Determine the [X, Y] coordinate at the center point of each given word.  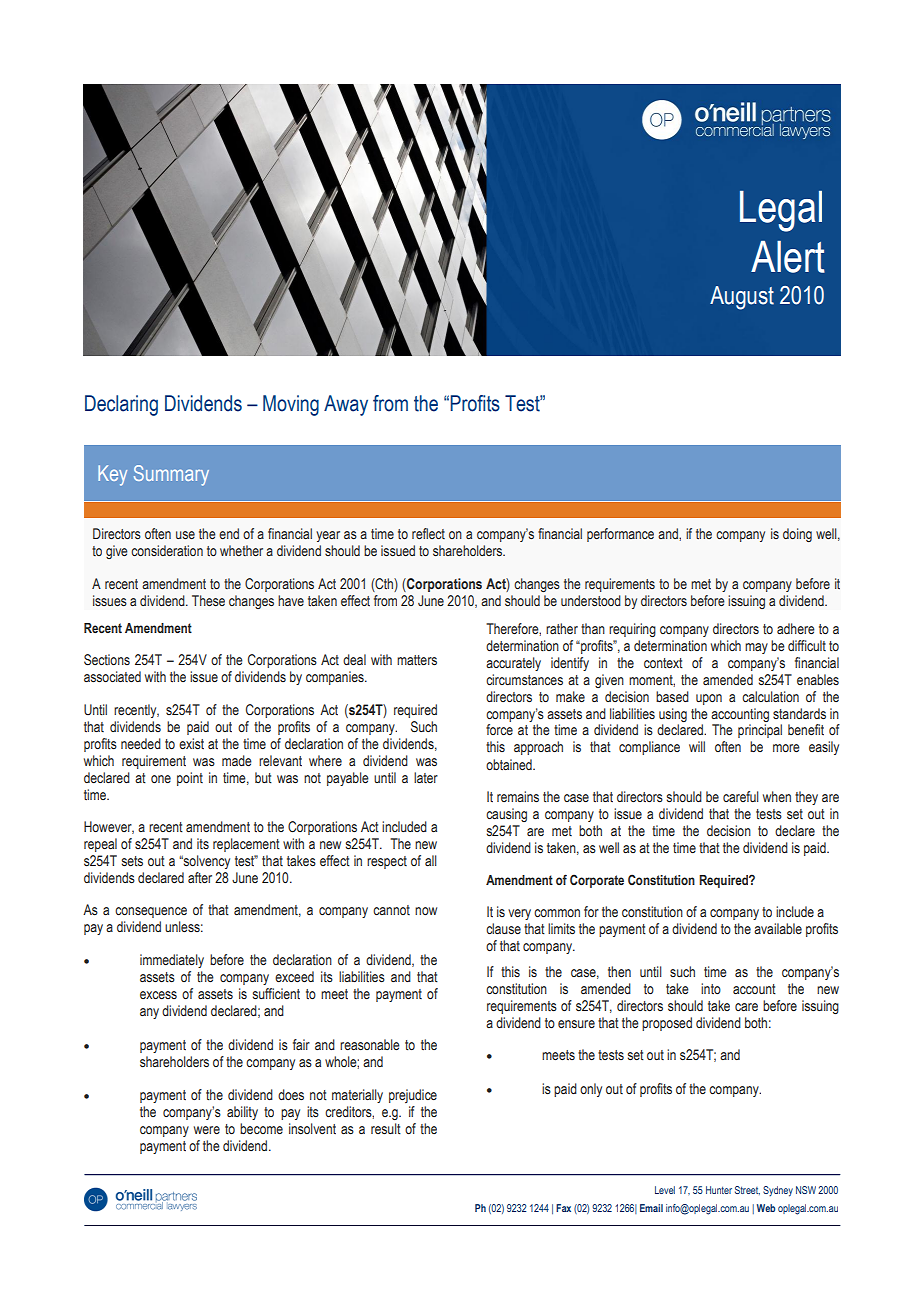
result [386, 1129]
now [426, 911]
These [208, 601]
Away [346, 405]
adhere [796, 629]
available [778, 929]
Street [747, 1190]
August [742, 298]
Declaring [121, 405]
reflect [428, 533]
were [207, 1130]
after [200, 878]
